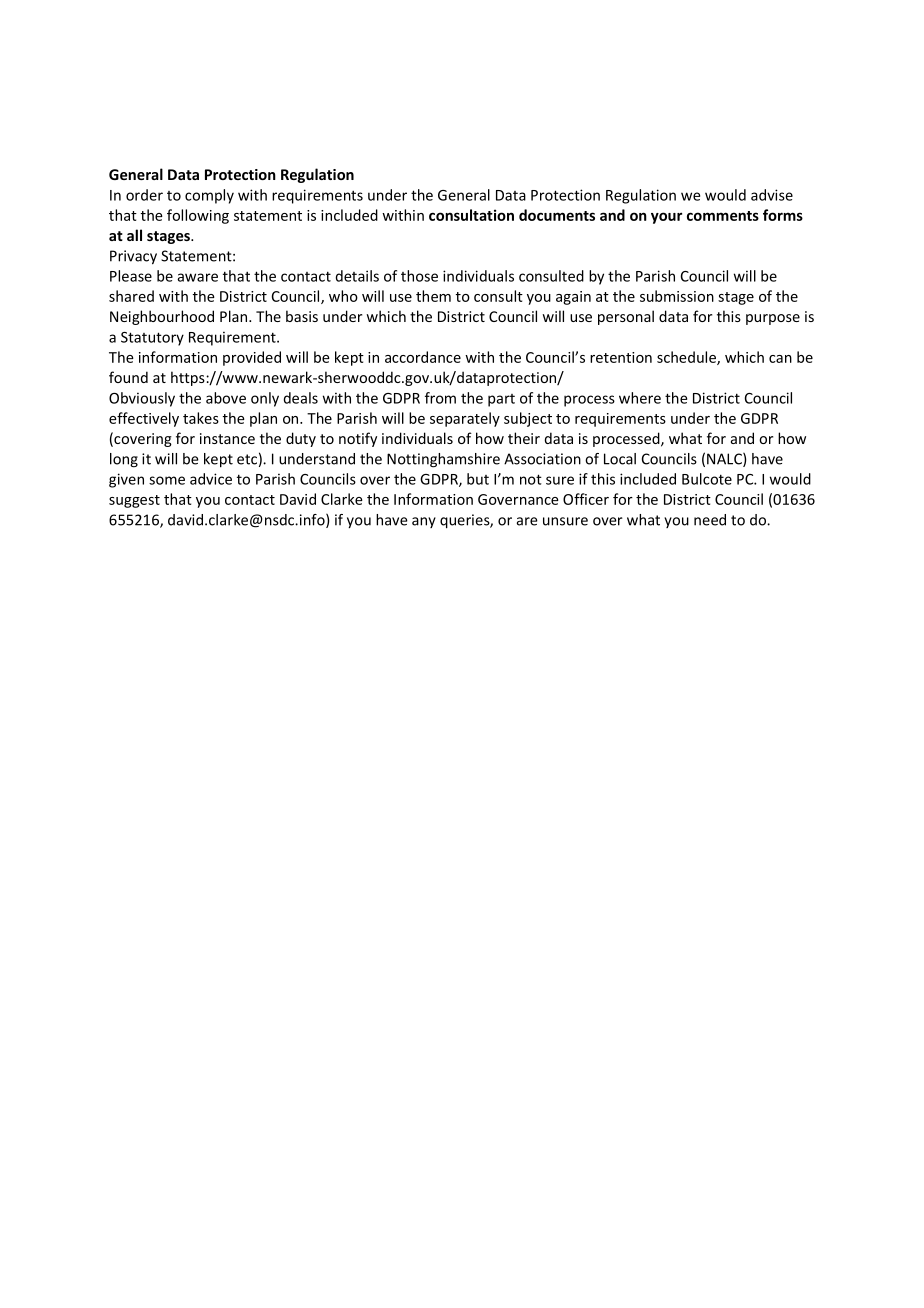 This screenshot has width=924, height=1308. I want to click on provided, so click(252, 358).
